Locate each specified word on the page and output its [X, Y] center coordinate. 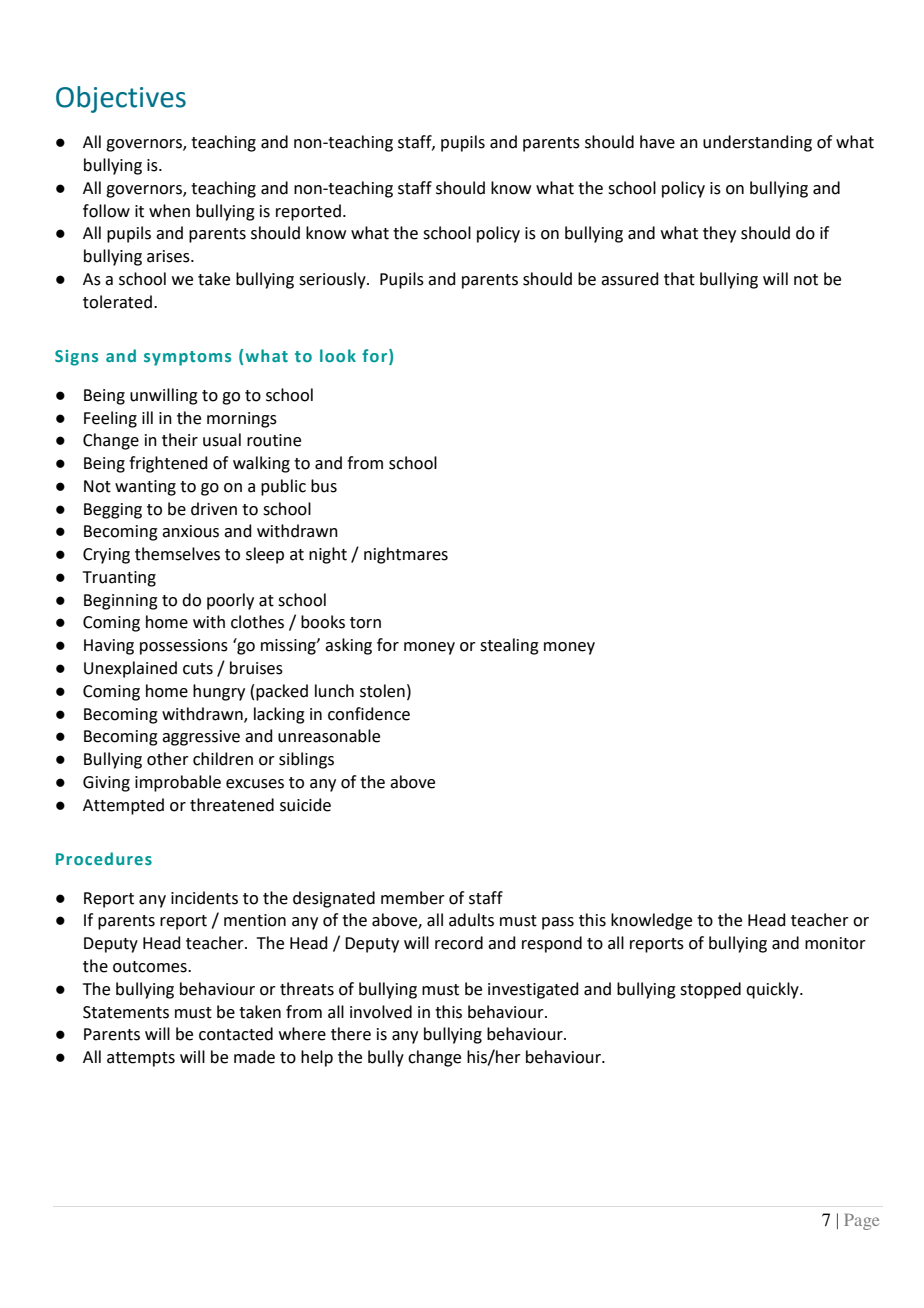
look [338, 355]
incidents [204, 898]
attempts [141, 1059]
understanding [757, 143]
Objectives [121, 99]
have [657, 142]
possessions [184, 647]
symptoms [187, 358]
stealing [509, 646]
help [317, 1058]
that [679, 279]
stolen [382, 691]
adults [471, 920]
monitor [835, 943]
